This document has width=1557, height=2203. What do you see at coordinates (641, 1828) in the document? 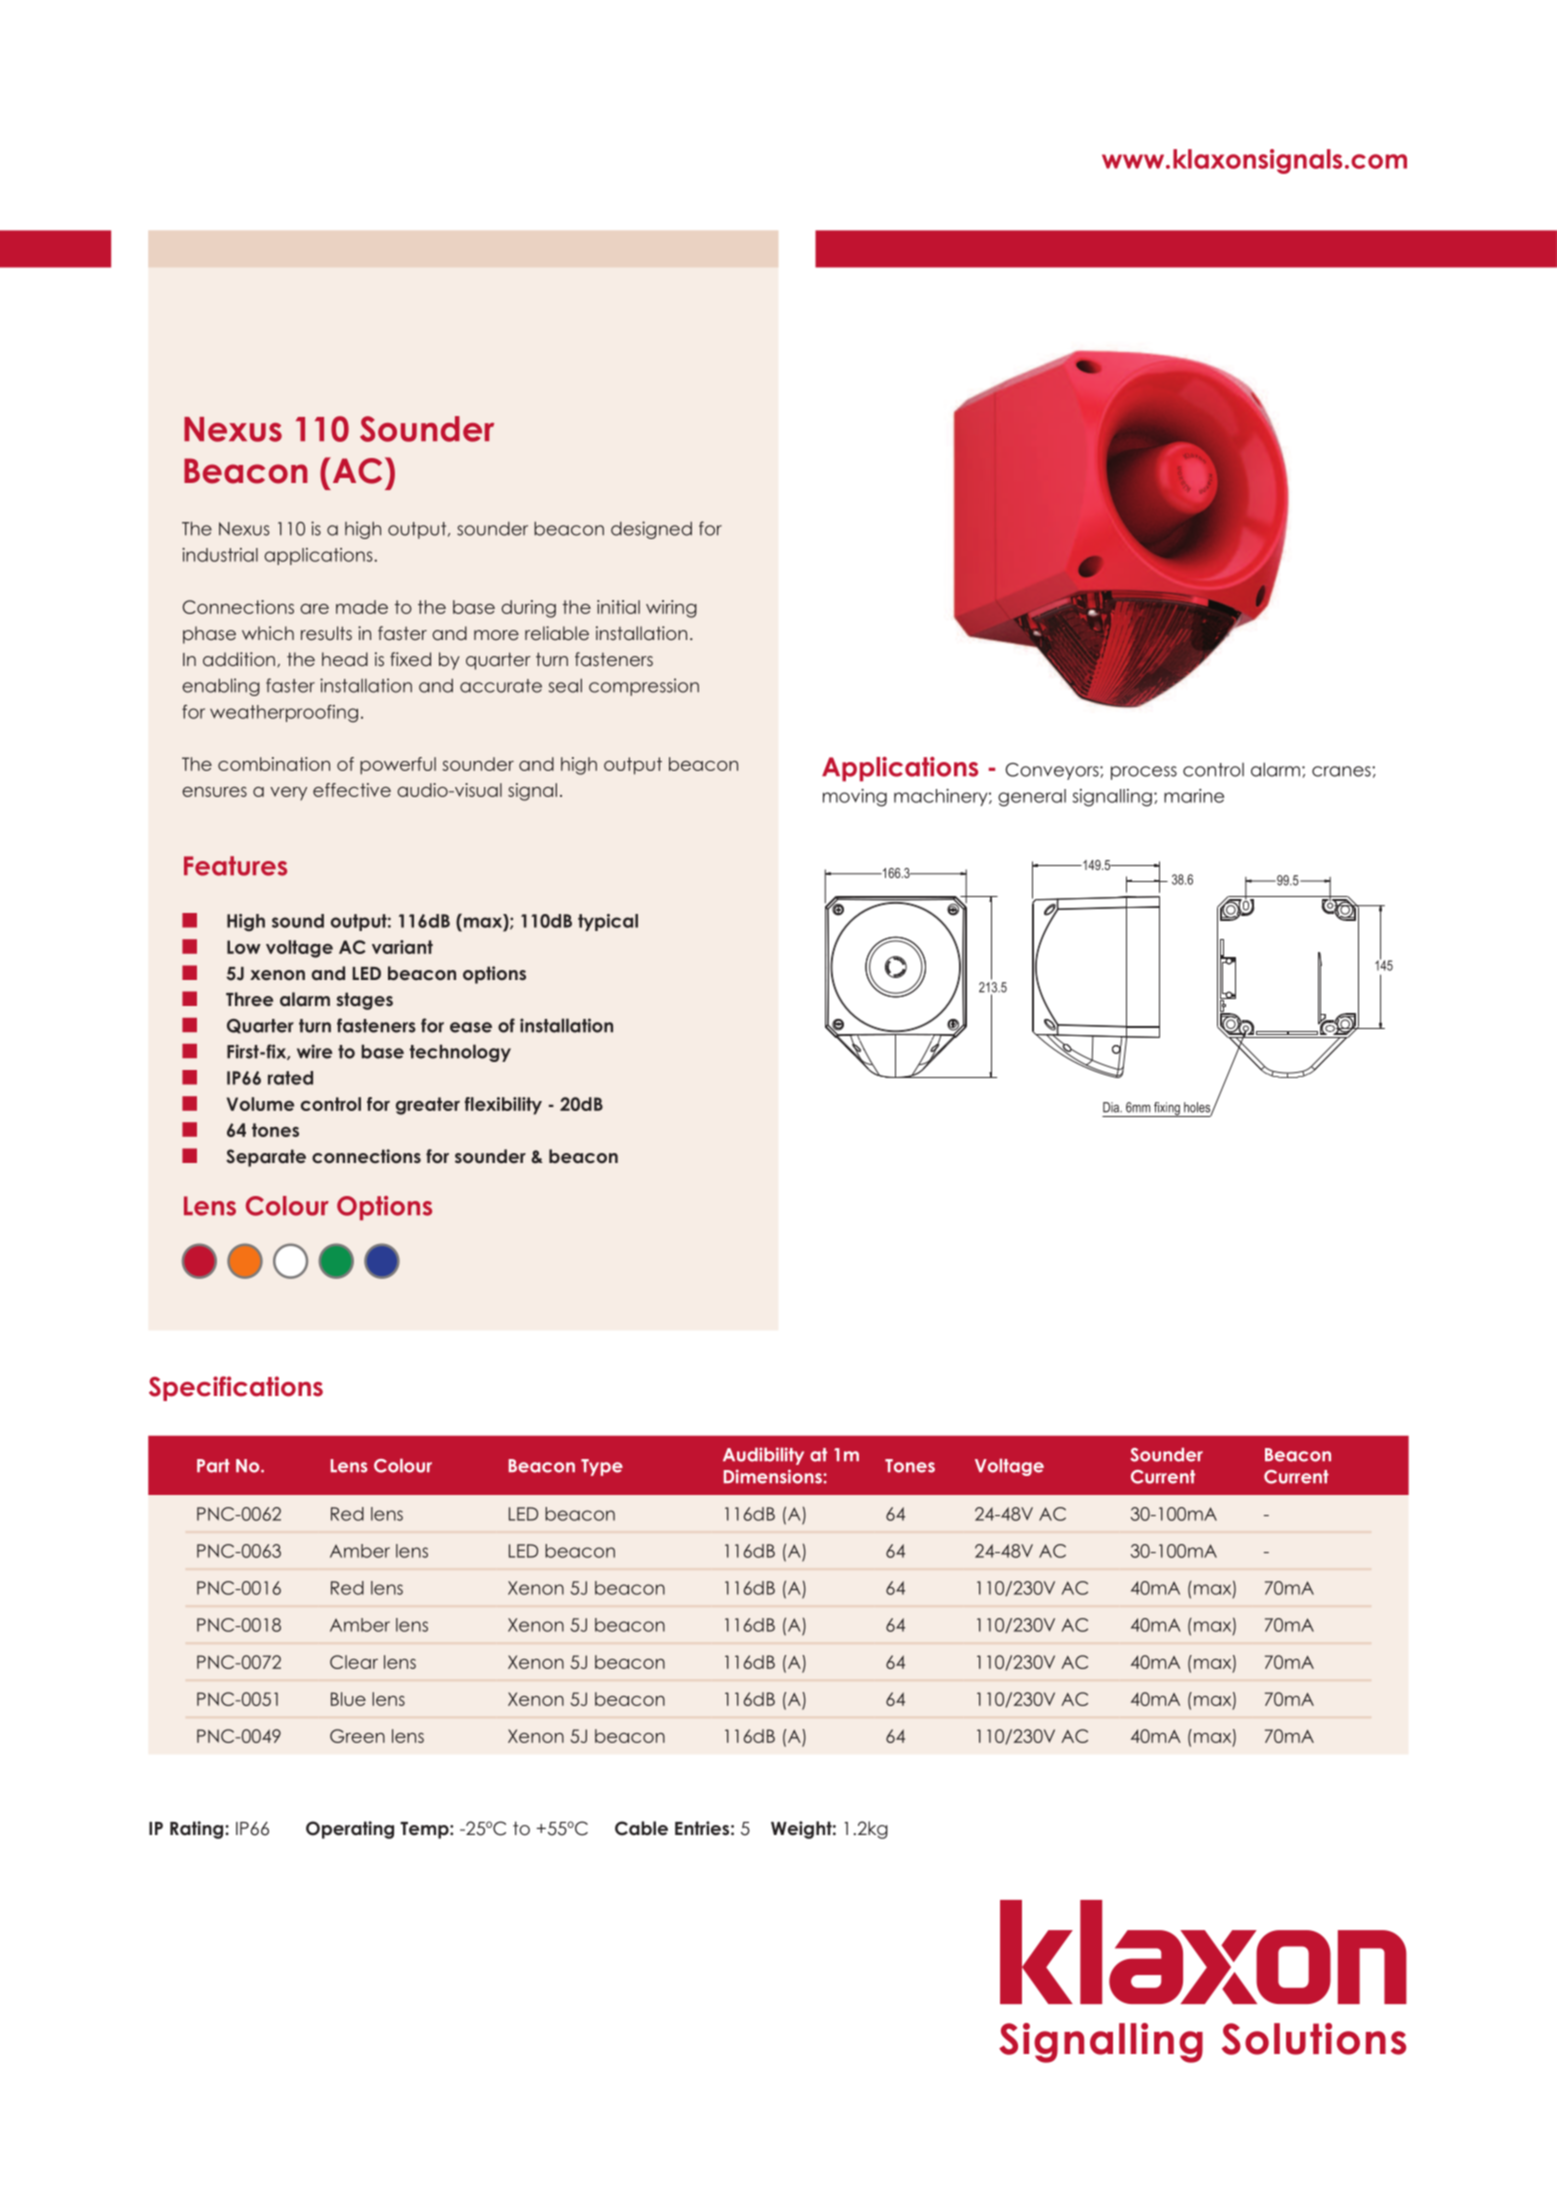
I see `Cable` at bounding box center [641, 1828].
